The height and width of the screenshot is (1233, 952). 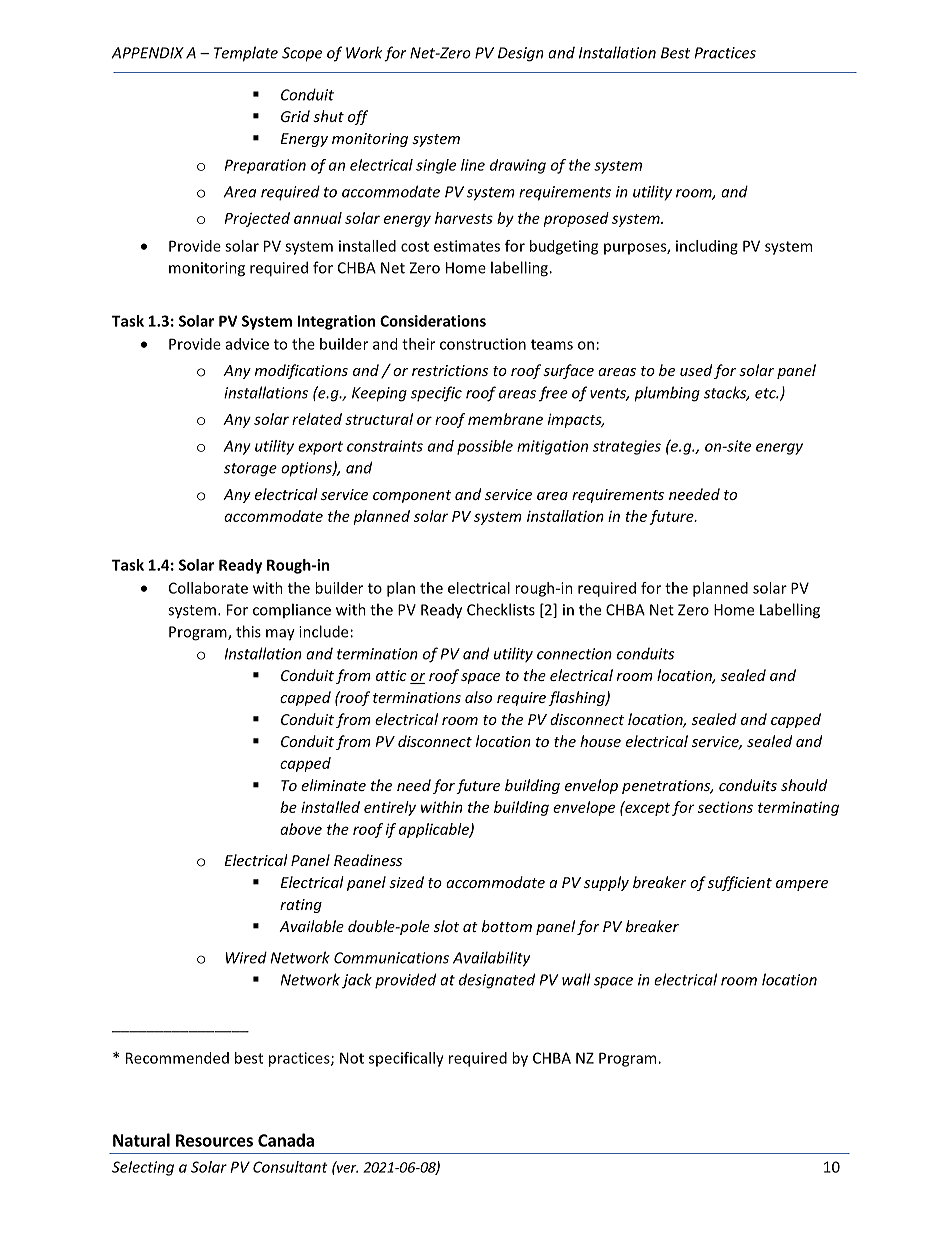 What do you see at coordinates (473, 165) in the screenshot?
I see `line` at bounding box center [473, 165].
